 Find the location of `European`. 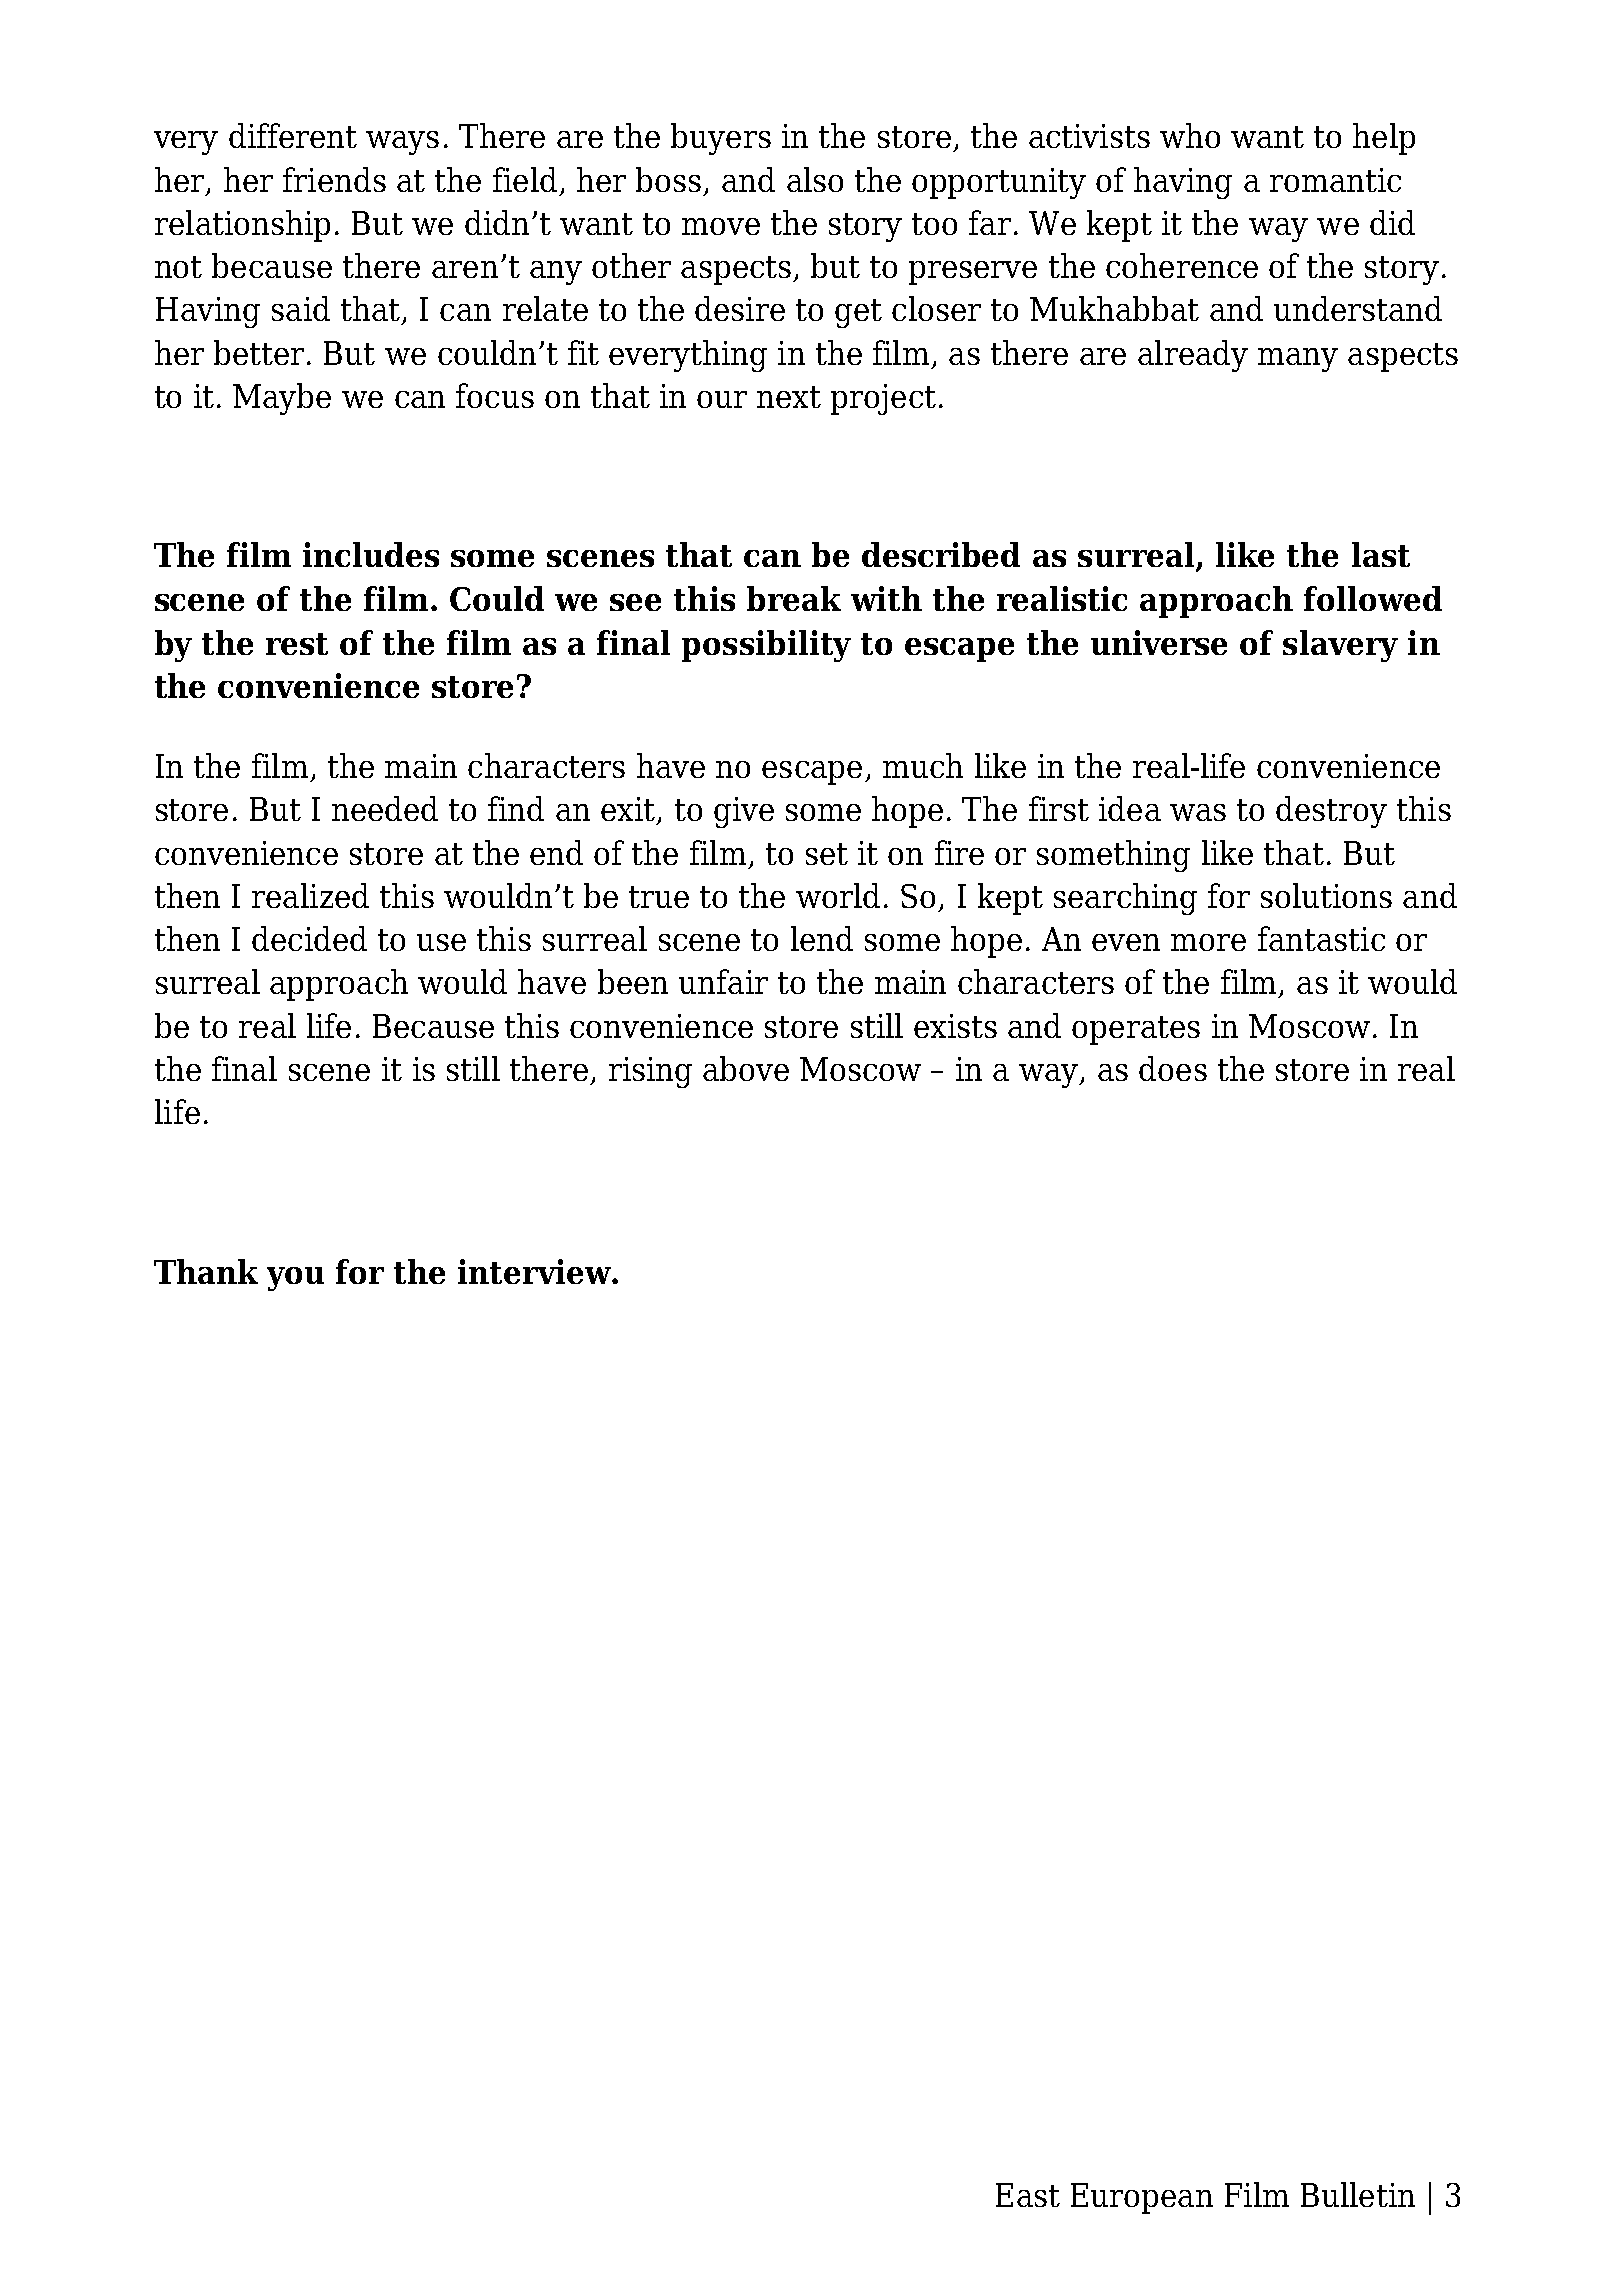

European is located at coordinates (1142, 2198).
